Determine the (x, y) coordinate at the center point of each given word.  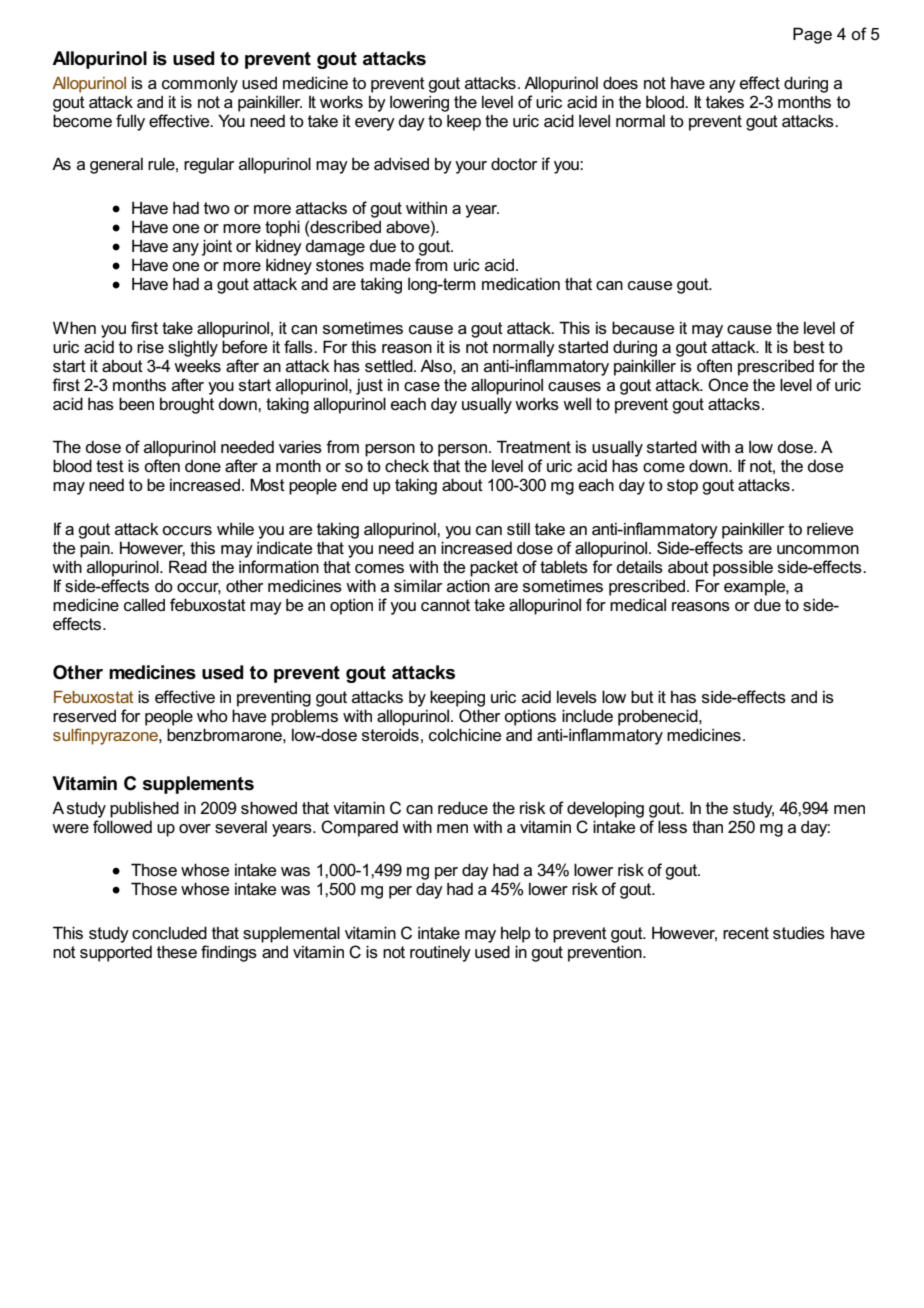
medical (638, 604)
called (144, 605)
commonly (200, 85)
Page (812, 35)
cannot (445, 605)
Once (728, 385)
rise (150, 347)
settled (390, 365)
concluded (169, 932)
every (375, 124)
